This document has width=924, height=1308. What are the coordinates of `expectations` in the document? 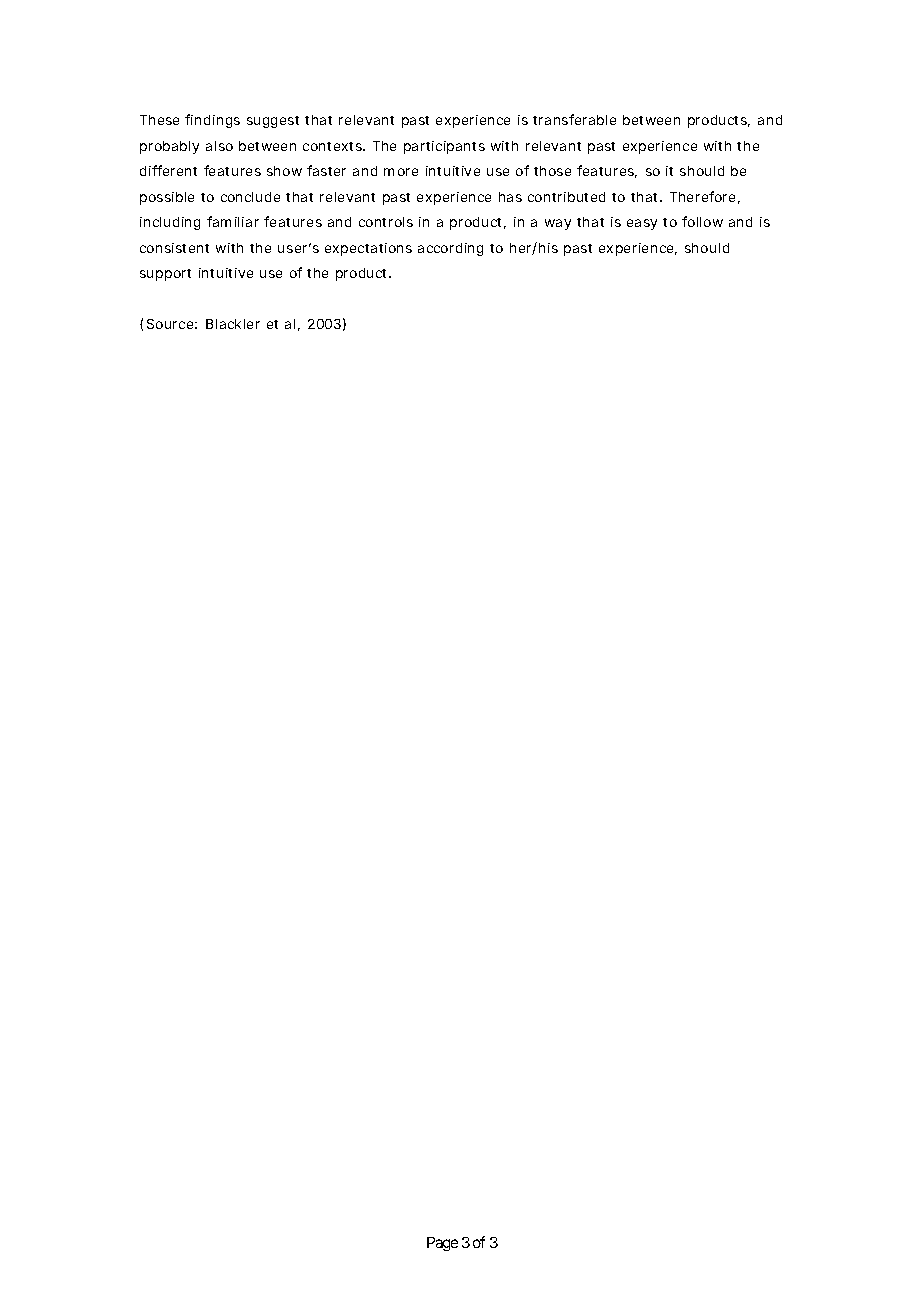 It's located at (368, 249).
